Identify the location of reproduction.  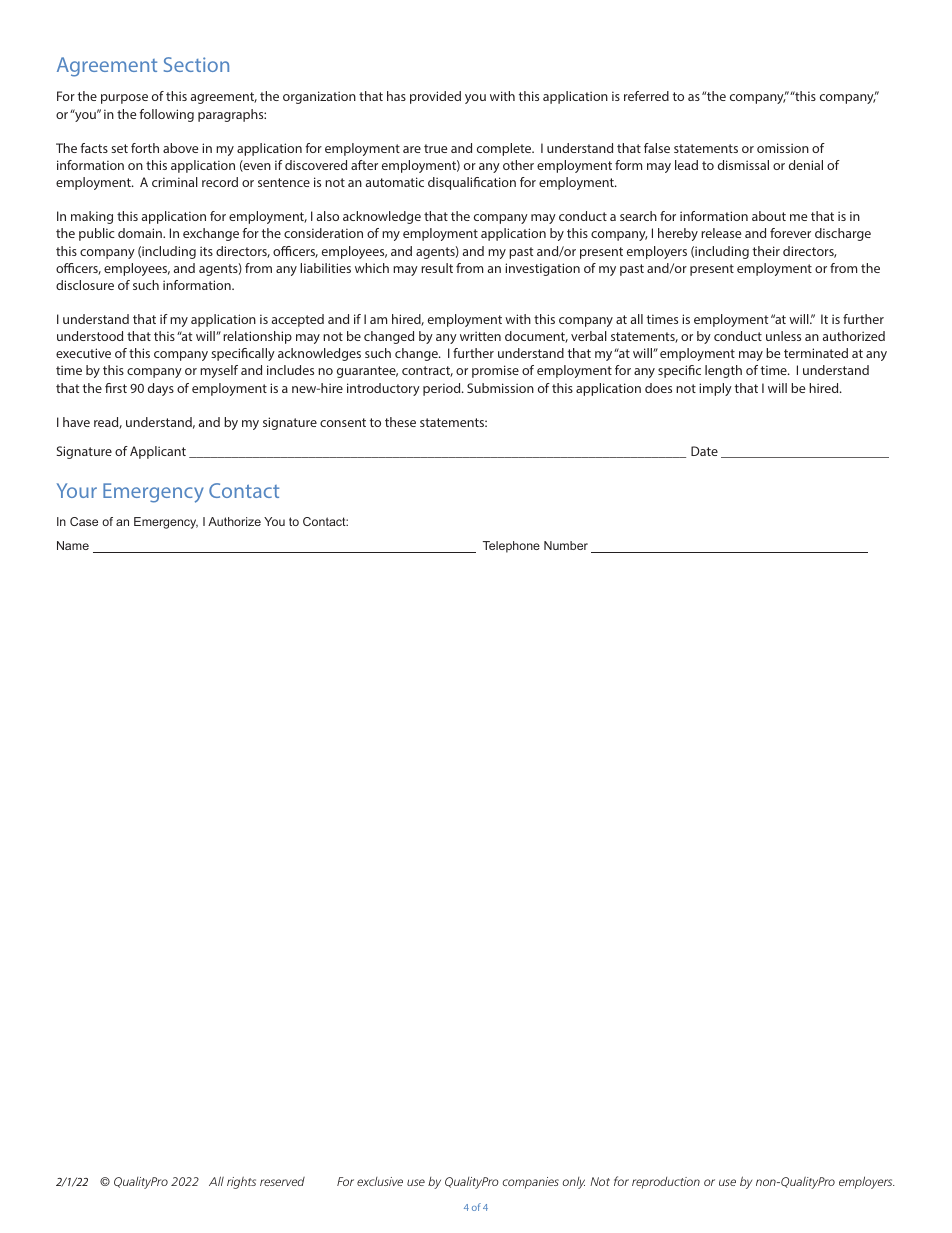
(666, 1183).
